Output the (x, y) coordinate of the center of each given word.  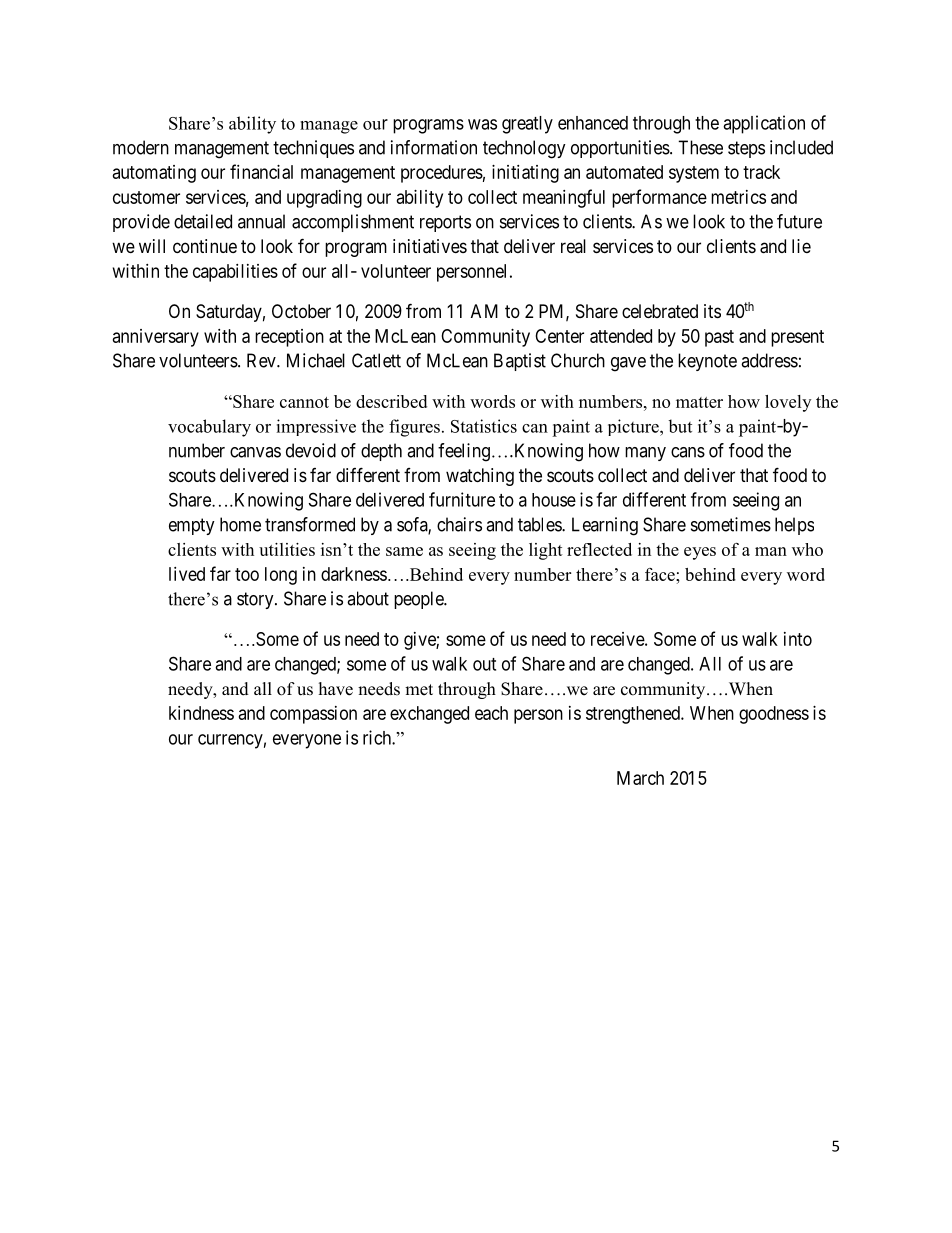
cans (688, 452)
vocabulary (209, 428)
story (256, 600)
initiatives (430, 246)
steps (746, 149)
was (482, 124)
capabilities (235, 273)
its (712, 311)
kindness (201, 713)
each (491, 713)
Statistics (484, 426)
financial (261, 171)
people (419, 600)
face (661, 574)
